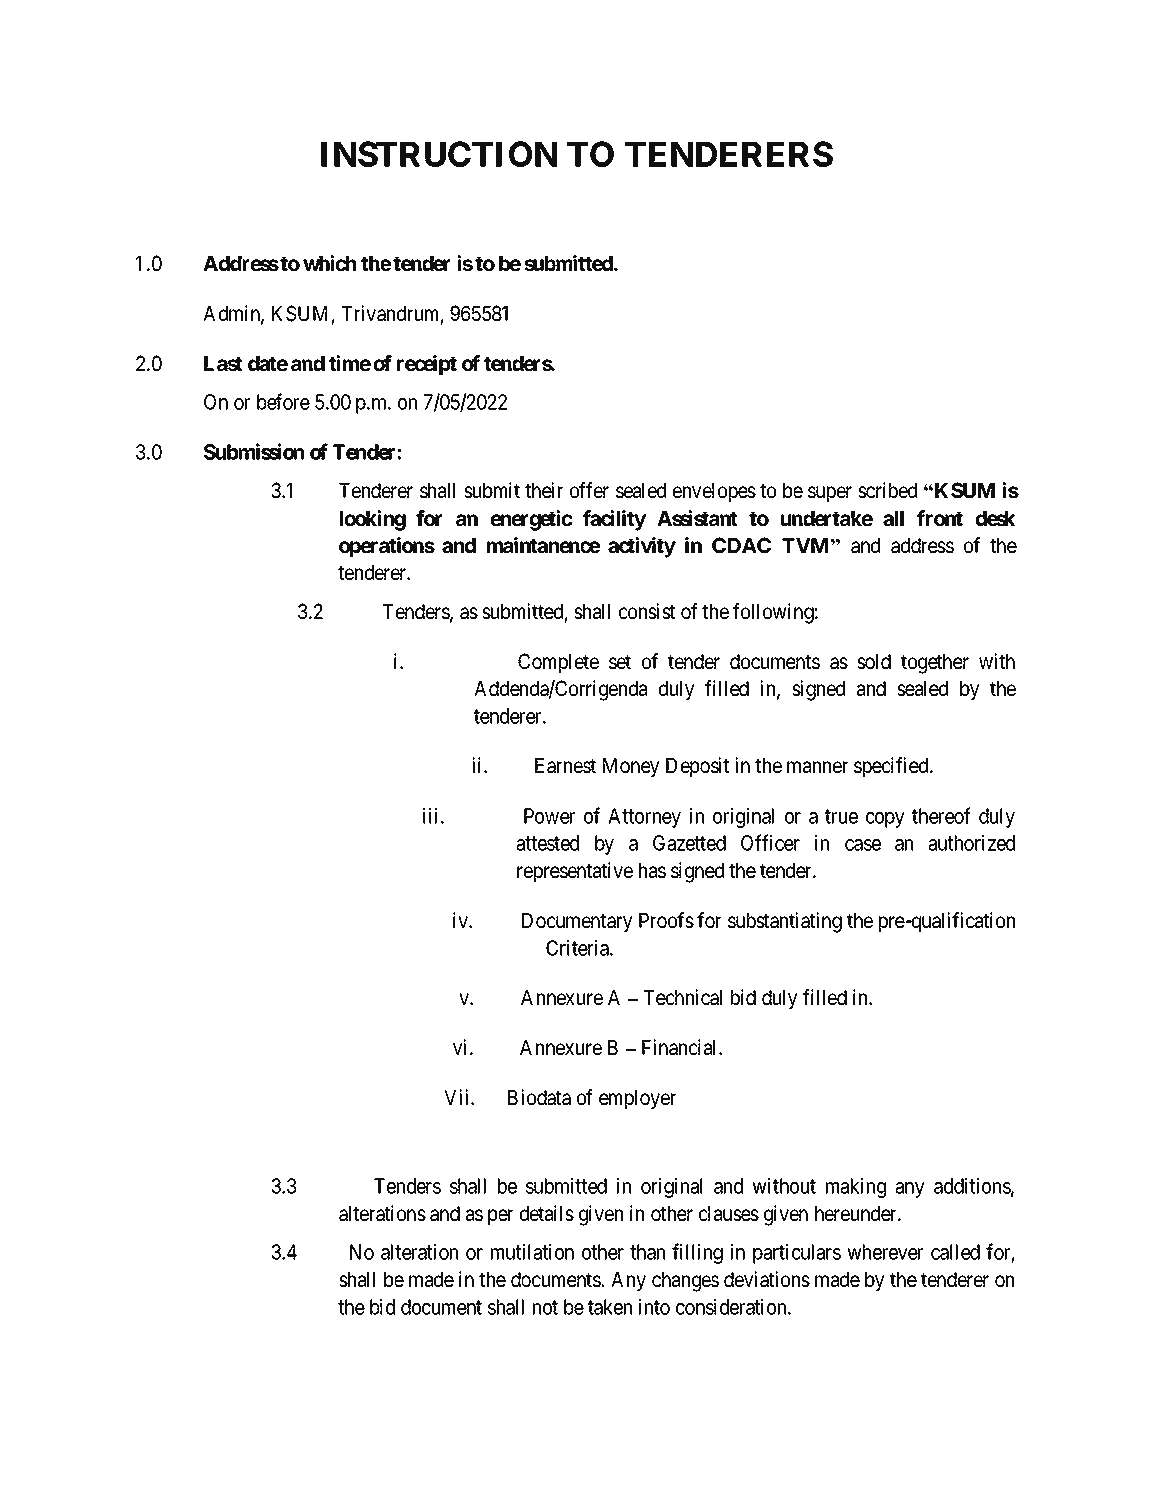 This document has height=1489, width=1151. I want to click on INSTRUCTION, so click(439, 154).
